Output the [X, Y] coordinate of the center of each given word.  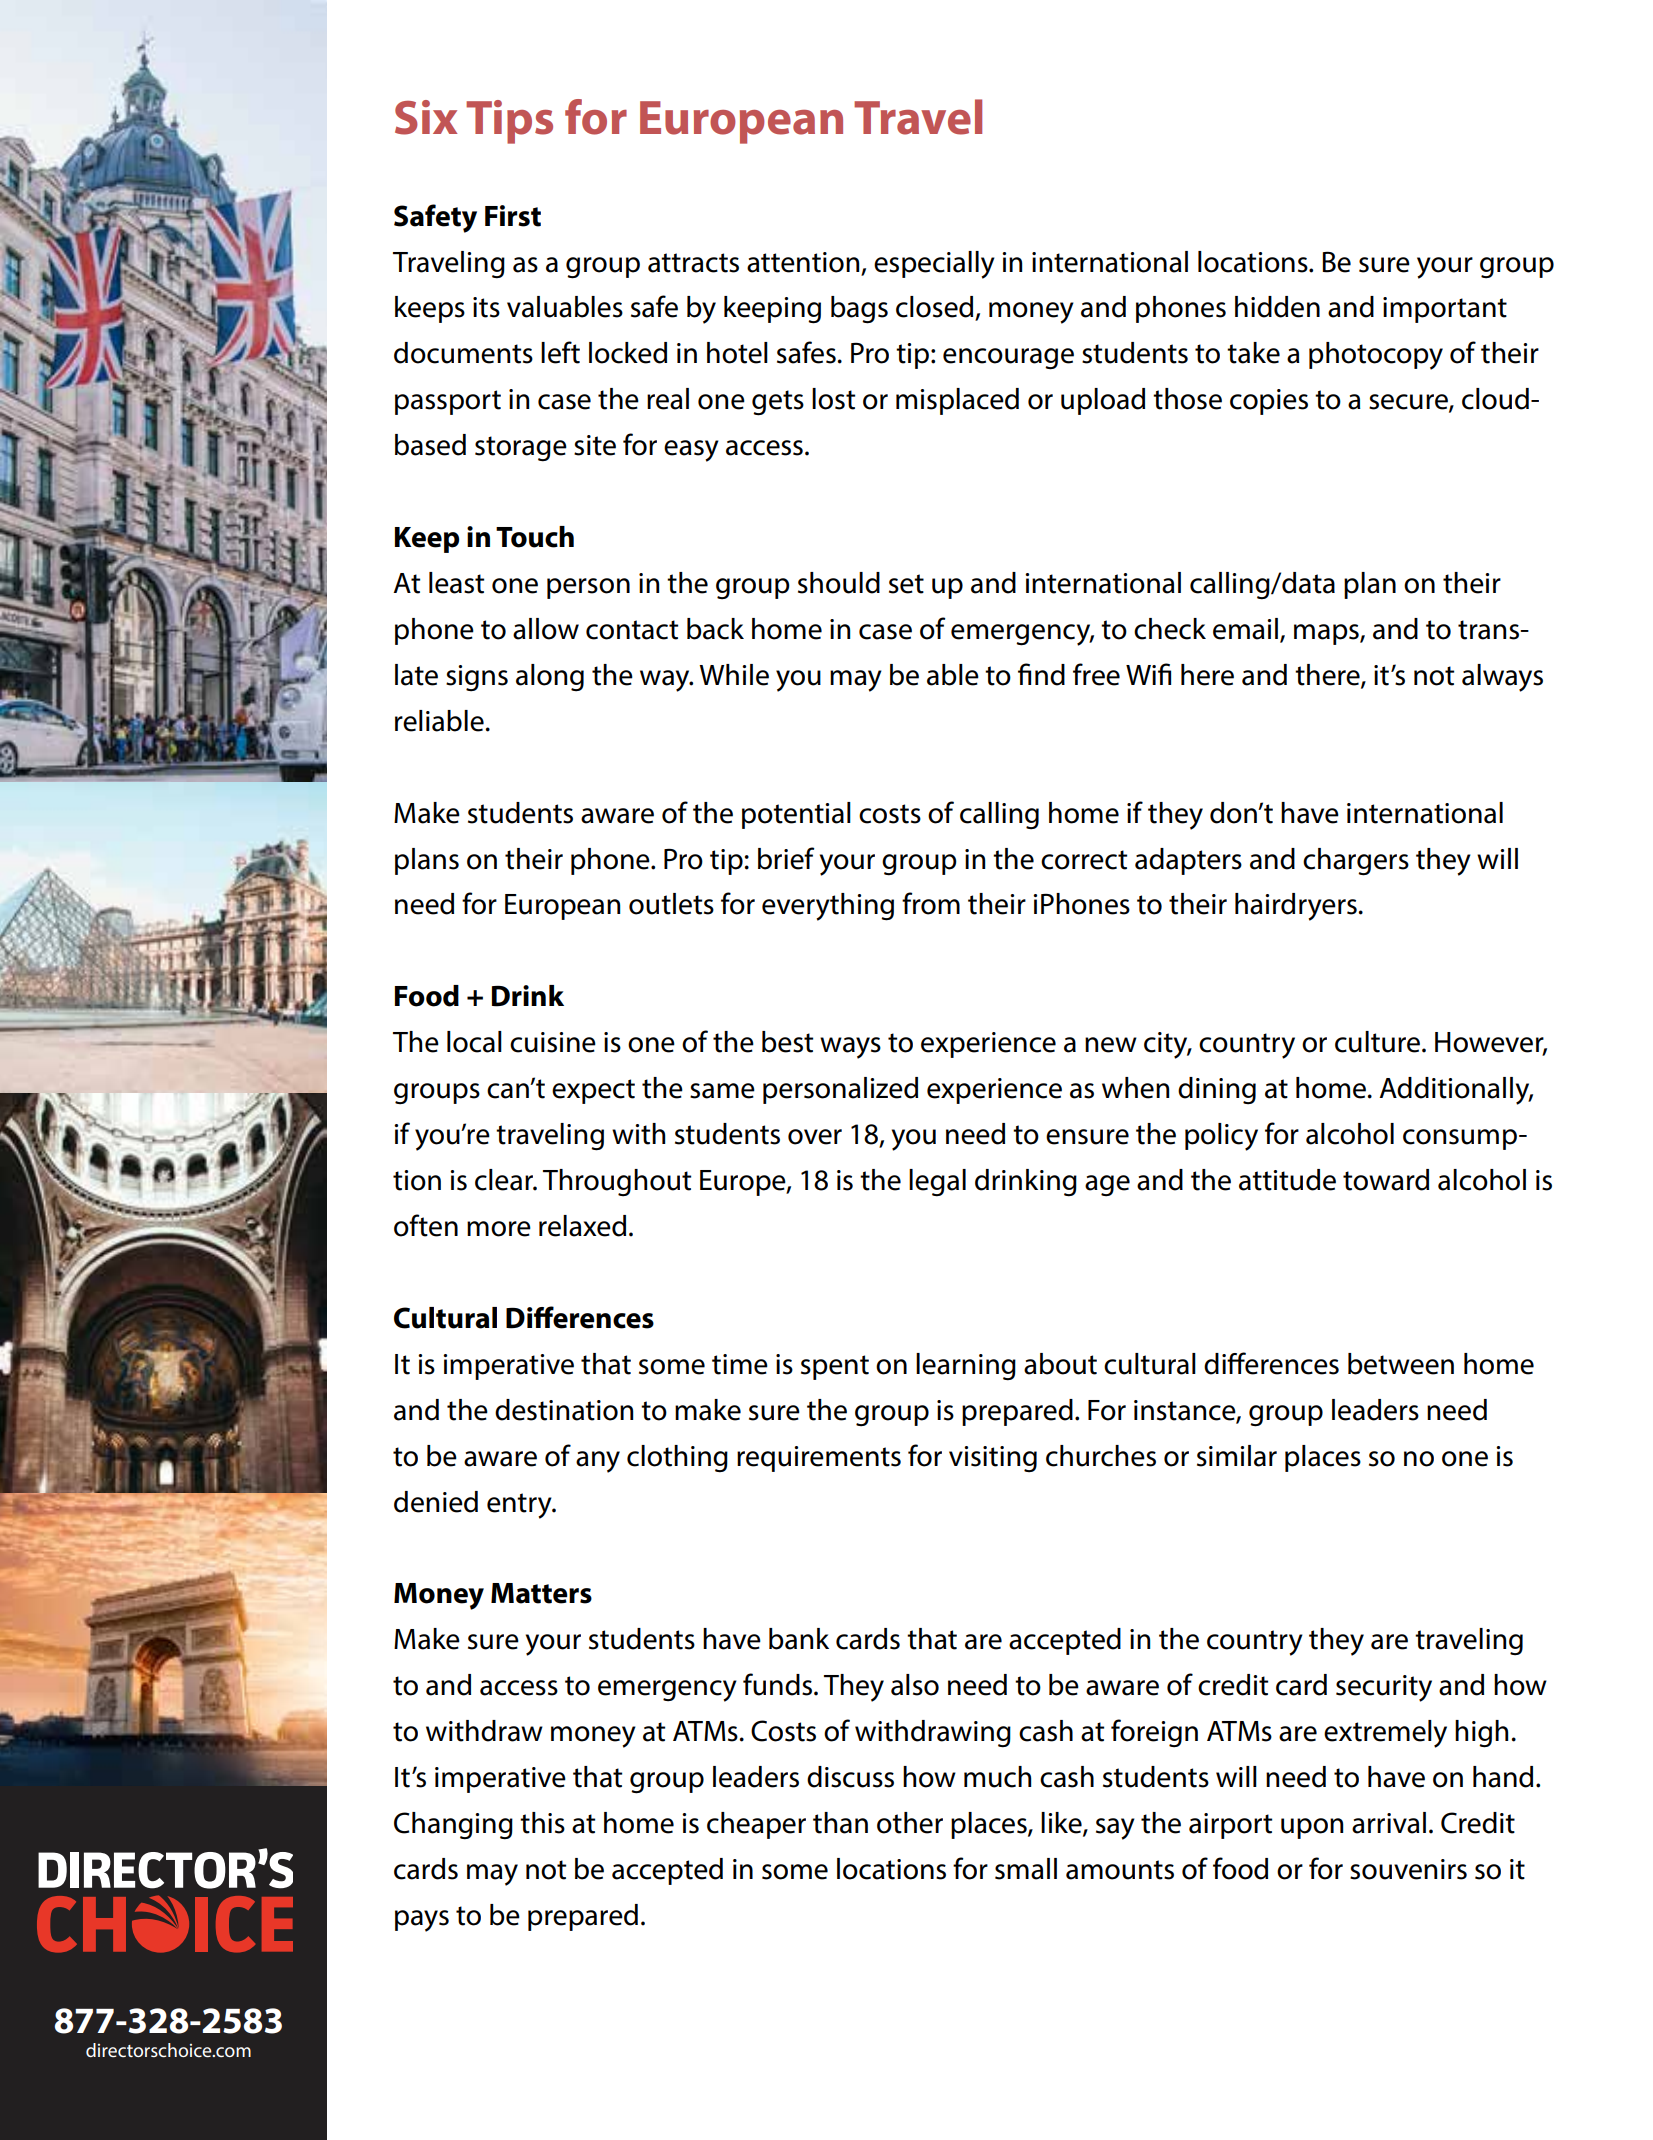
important [1445, 310]
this [542, 1823]
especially [934, 265]
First [513, 216]
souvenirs [1408, 1869]
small [1026, 1869]
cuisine [553, 1042]
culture [1379, 1042]
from [931, 903]
